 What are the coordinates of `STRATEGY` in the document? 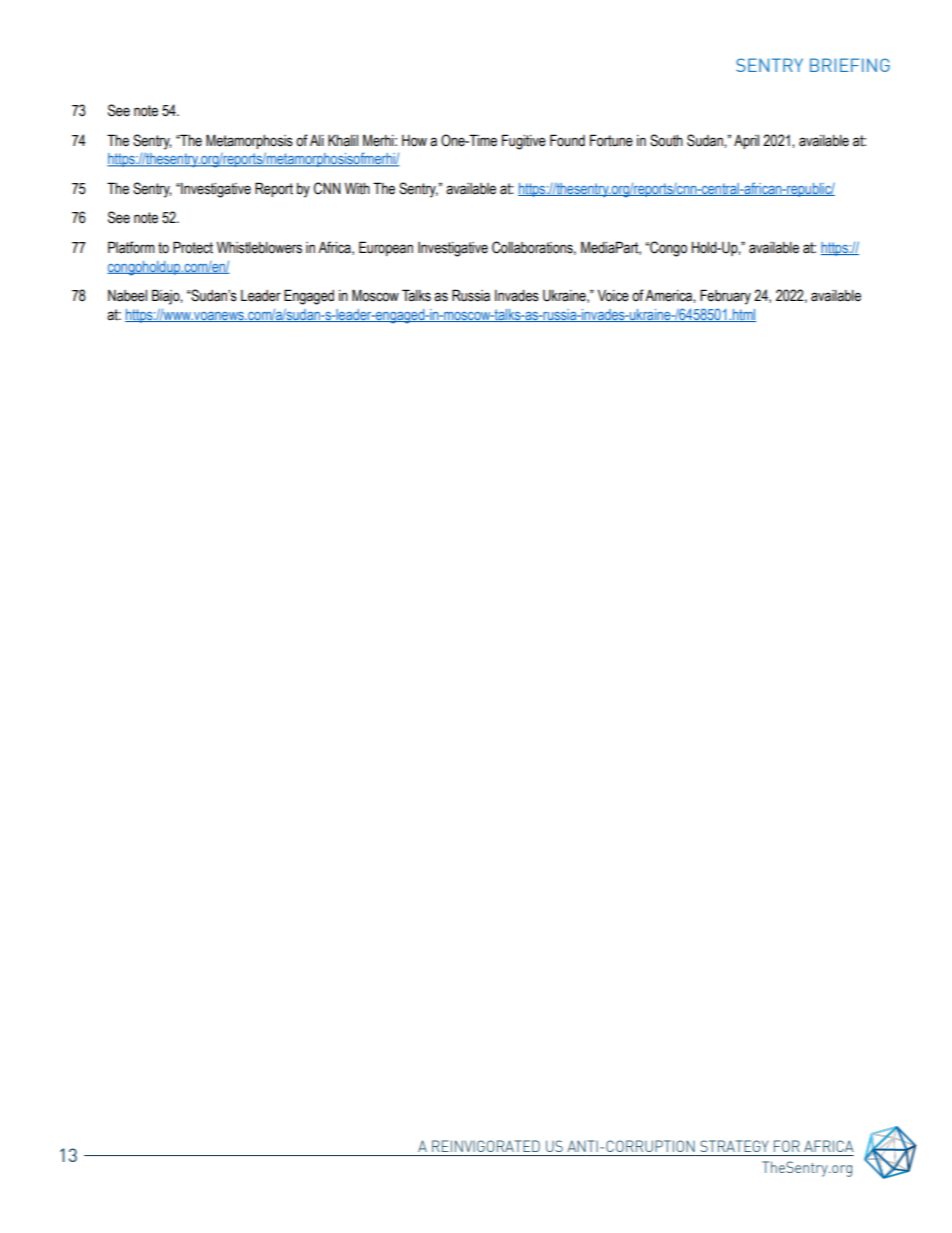 It's located at (734, 1146).
